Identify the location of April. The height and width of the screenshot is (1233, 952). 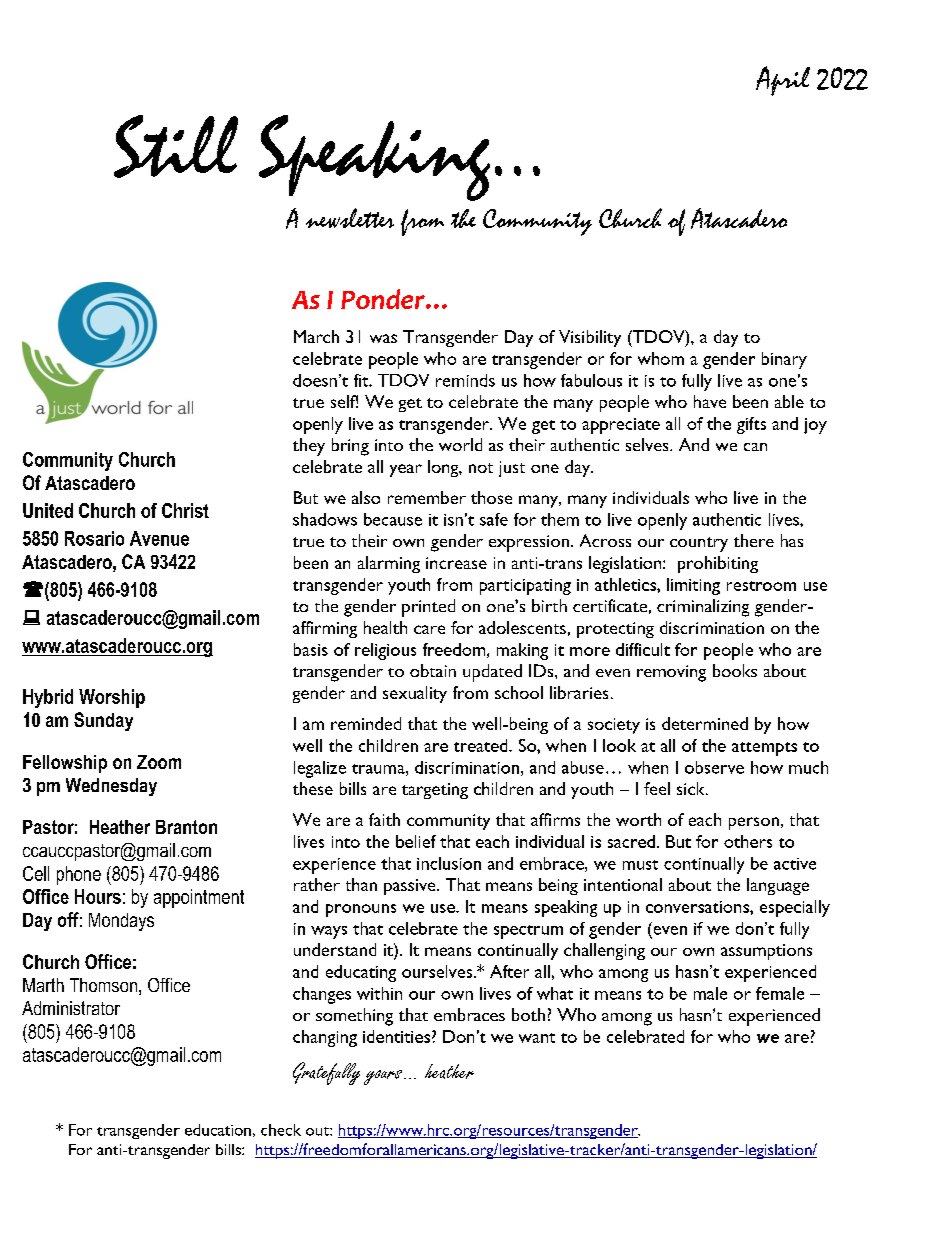
(783, 81).
